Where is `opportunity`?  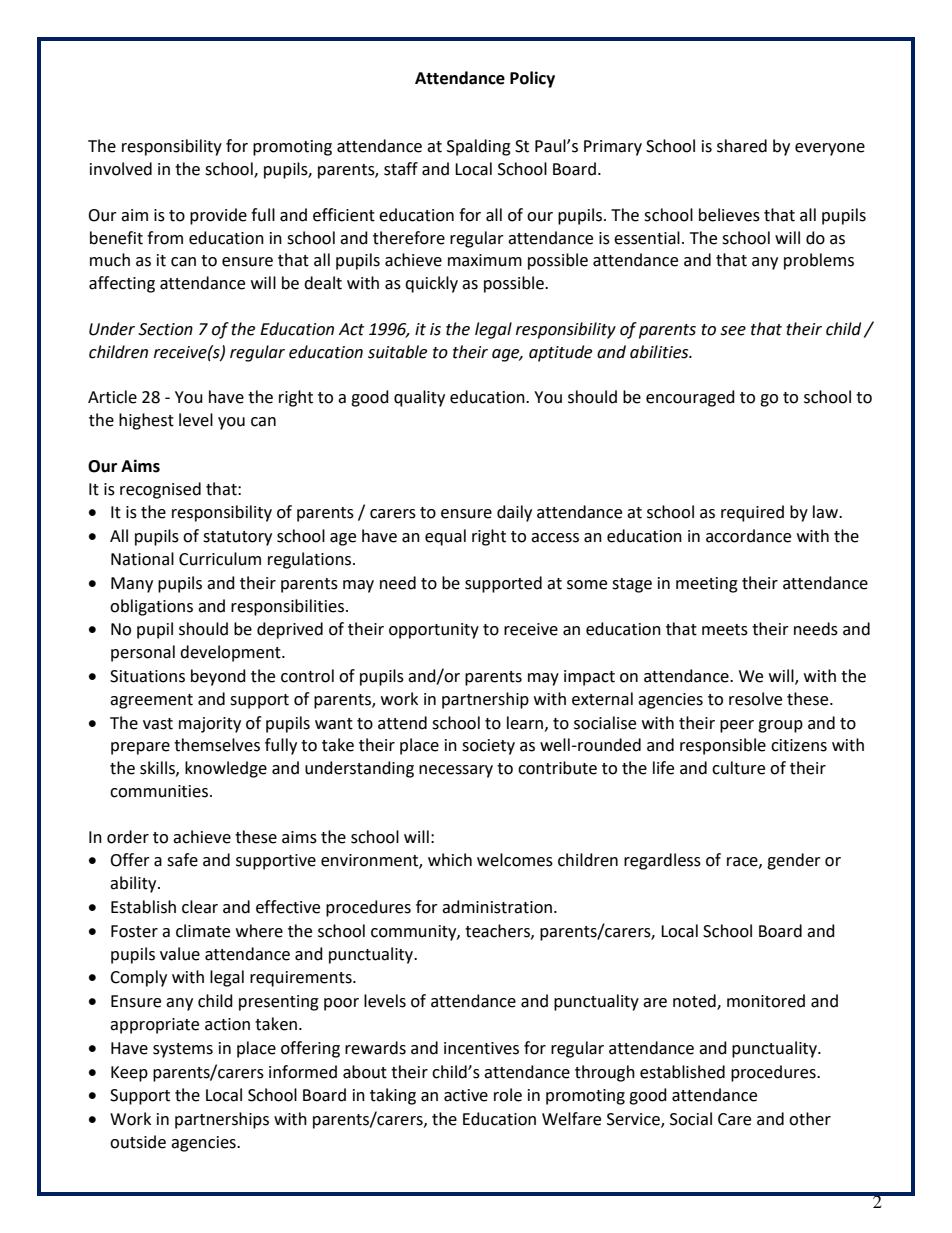 opportunity is located at coordinates (434, 631).
